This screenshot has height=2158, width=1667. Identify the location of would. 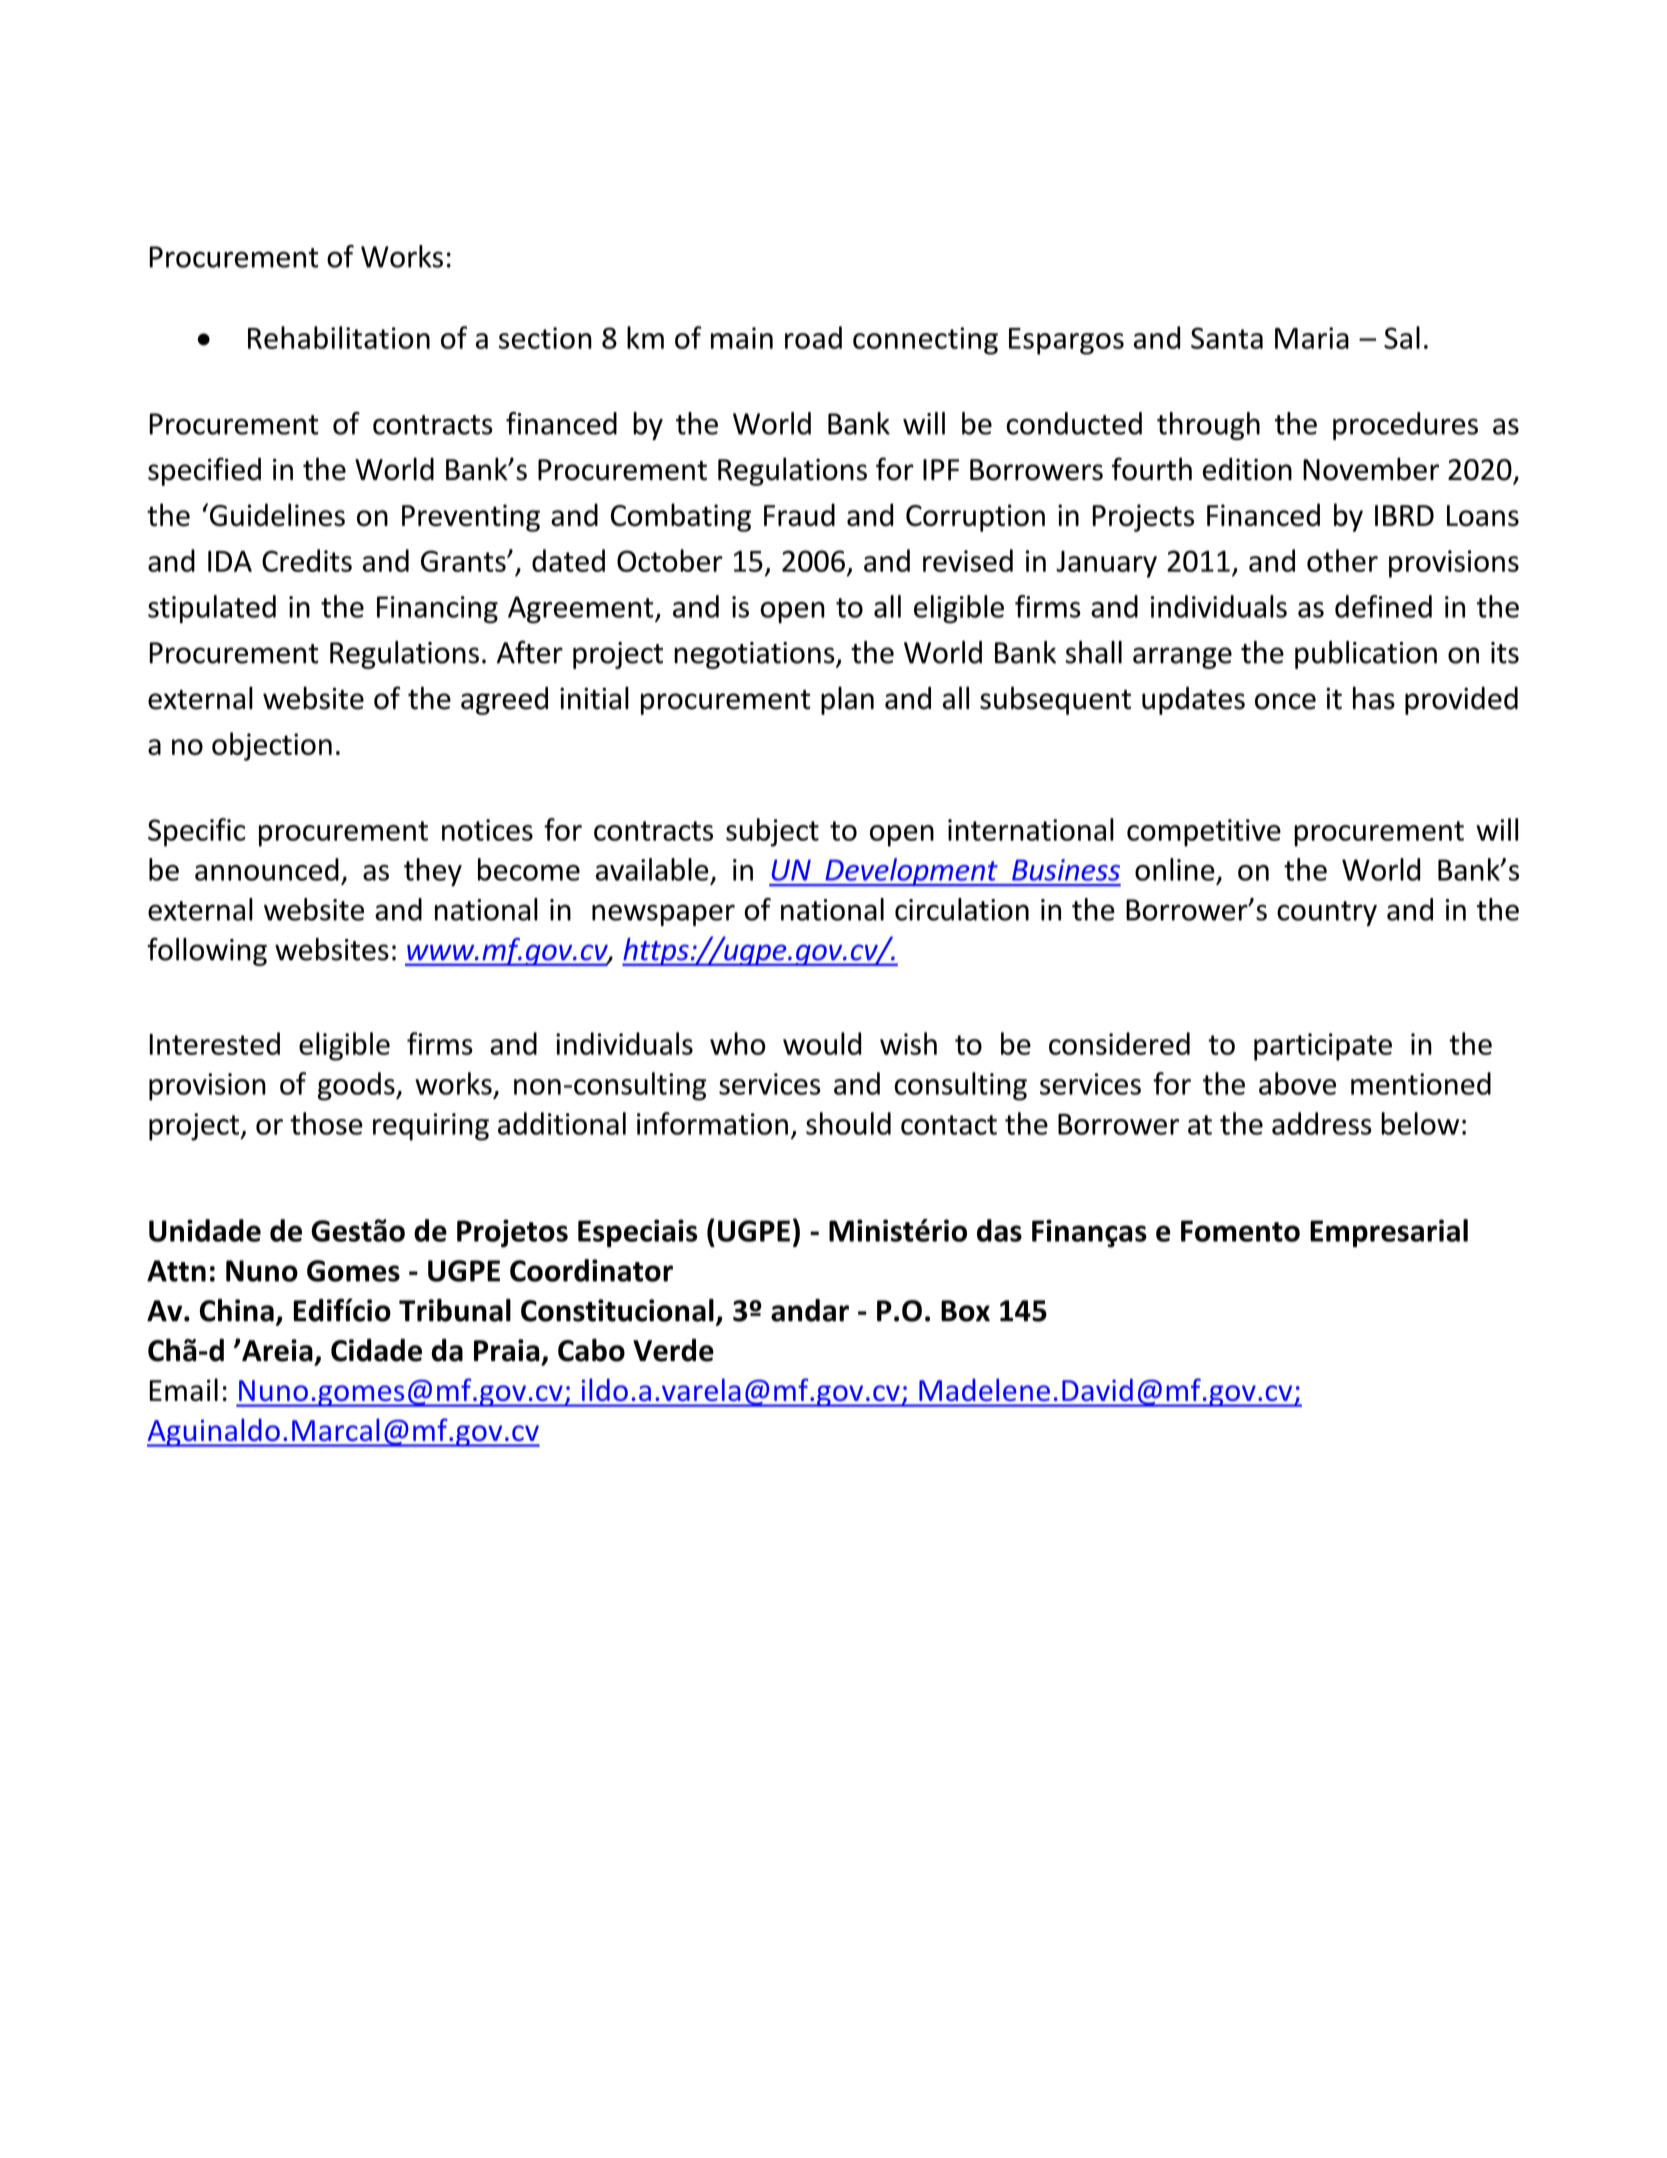
(822, 1043).
